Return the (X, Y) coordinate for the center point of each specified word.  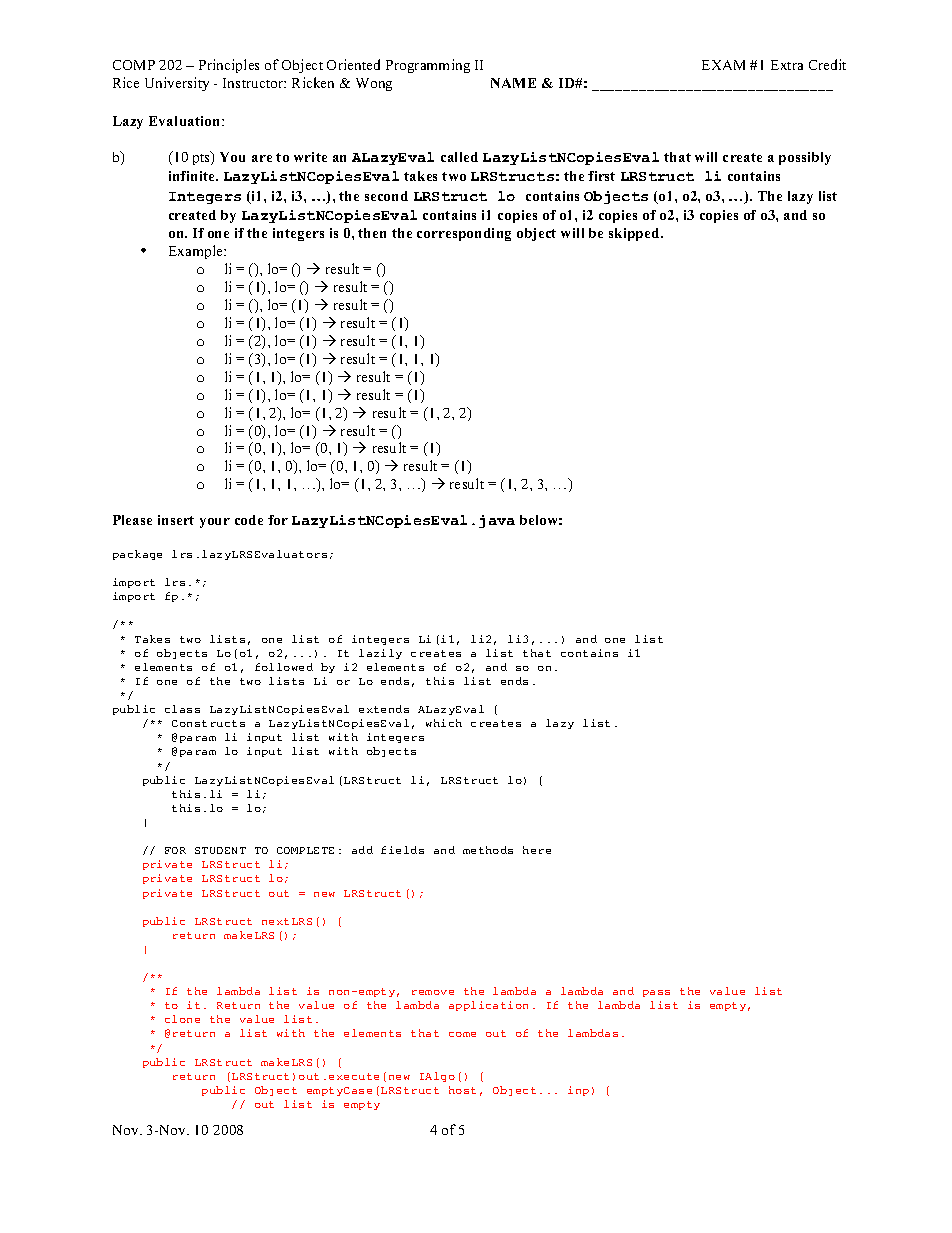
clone (182, 1019)
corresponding (464, 234)
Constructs (208, 723)
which (444, 723)
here (537, 850)
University (177, 84)
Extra (787, 65)
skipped (635, 234)
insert (176, 520)
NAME (513, 83)
